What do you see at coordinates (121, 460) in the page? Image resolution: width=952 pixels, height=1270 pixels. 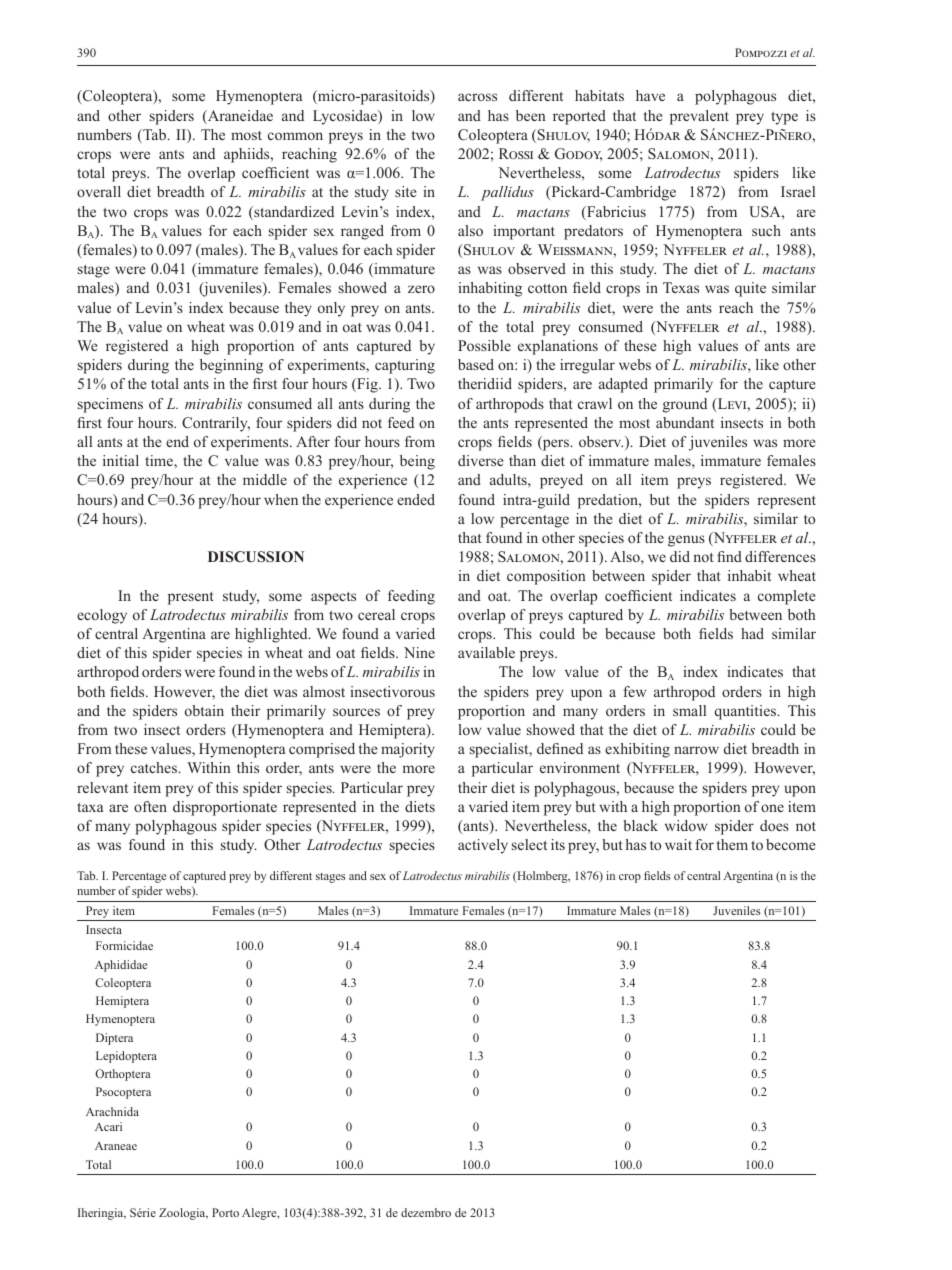 I see `initial` at bounding box center [121, 460].
